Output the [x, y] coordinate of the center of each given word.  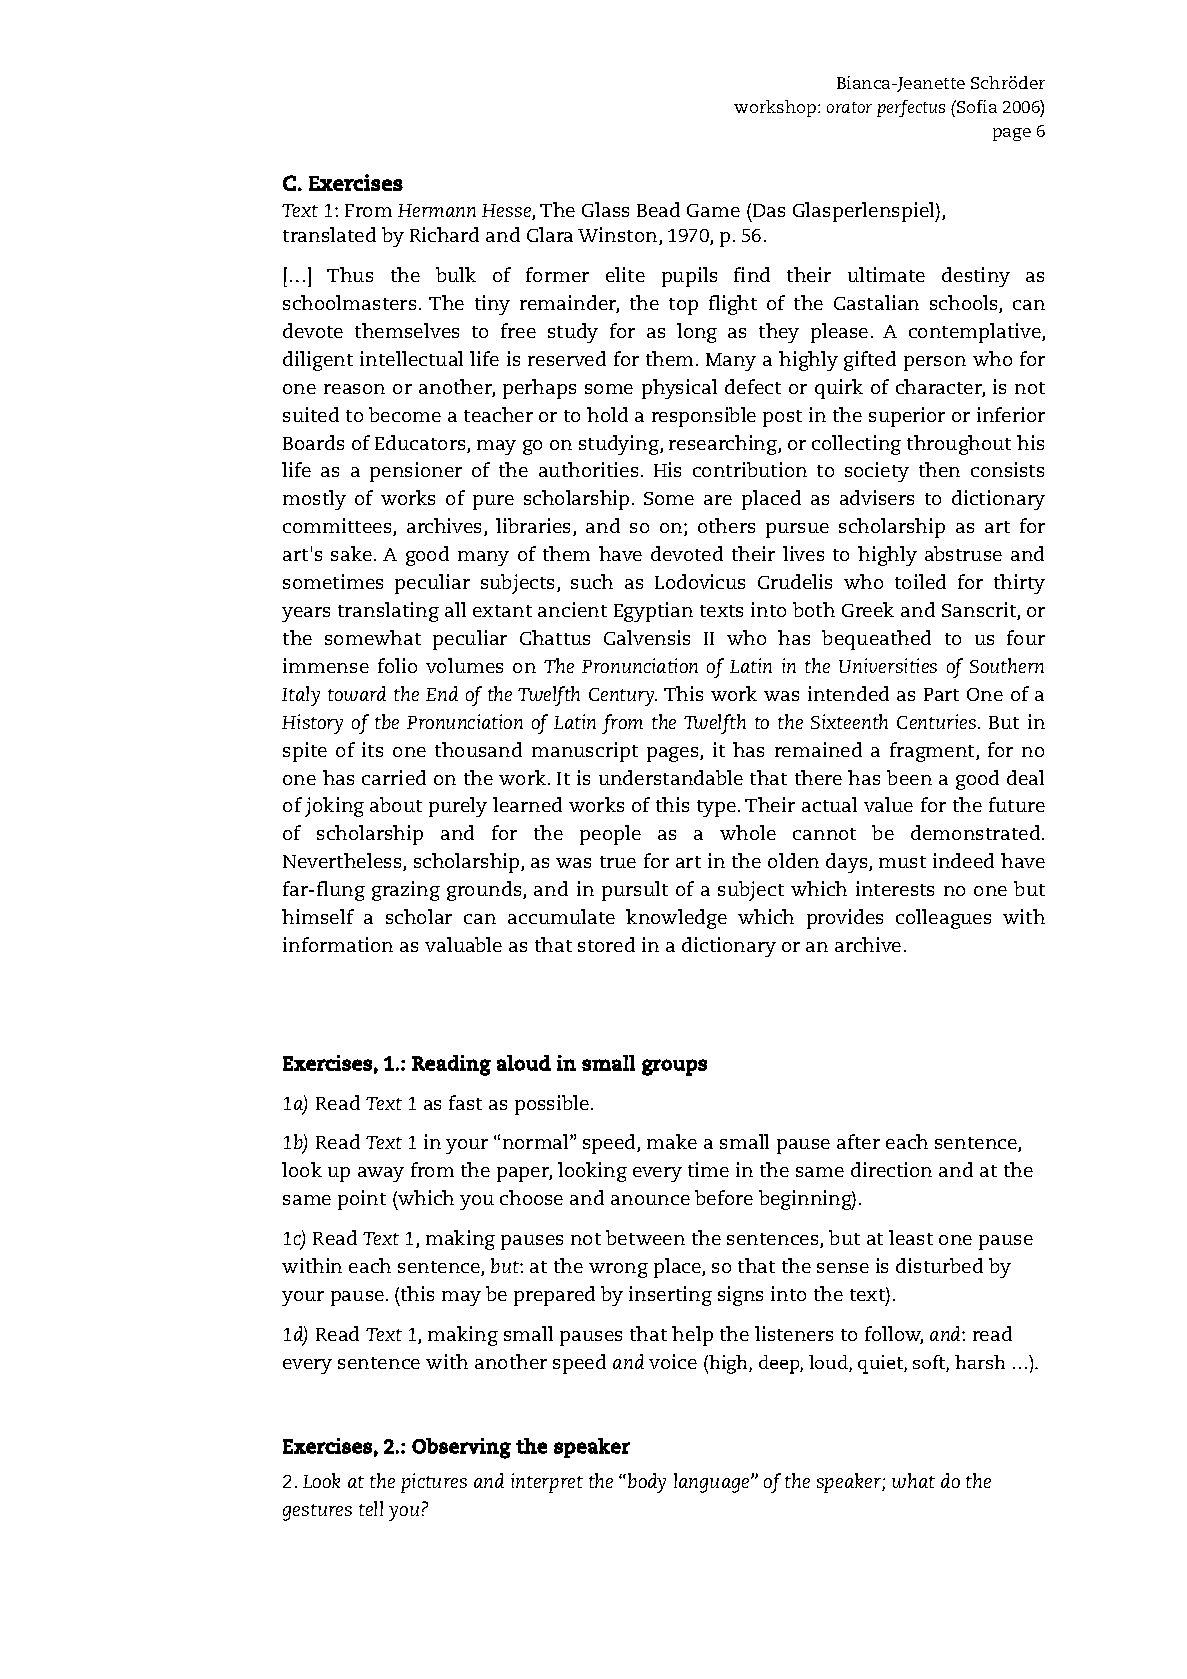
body [647, 1483]
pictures [434, 1483]
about [396, 804]
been [909, 777]
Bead [658, 209]
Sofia [976, 106]
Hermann [437, 210]
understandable [671, 777]
